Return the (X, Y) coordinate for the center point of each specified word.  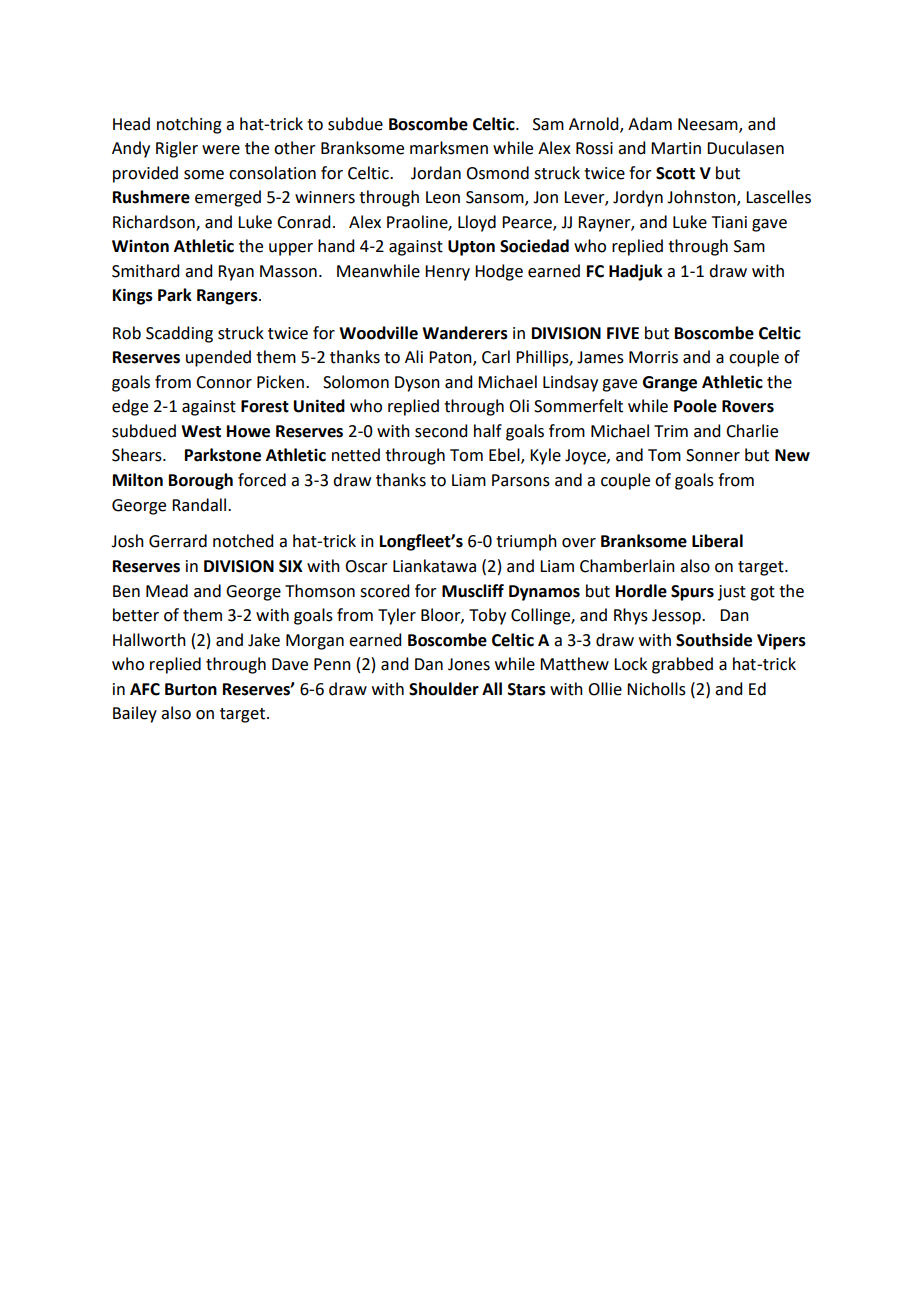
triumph (526, 542)
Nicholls (656, 689)
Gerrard (178, 541)
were (221, 150)
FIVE (623, 333)
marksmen (449, 148)
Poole (695, 406)
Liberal (717, 541)
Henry (447, 273)
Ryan (236, 273)
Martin (676, 148)
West (201, 431)
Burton (191, 689)
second (441, 431)
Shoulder (444, 689)
